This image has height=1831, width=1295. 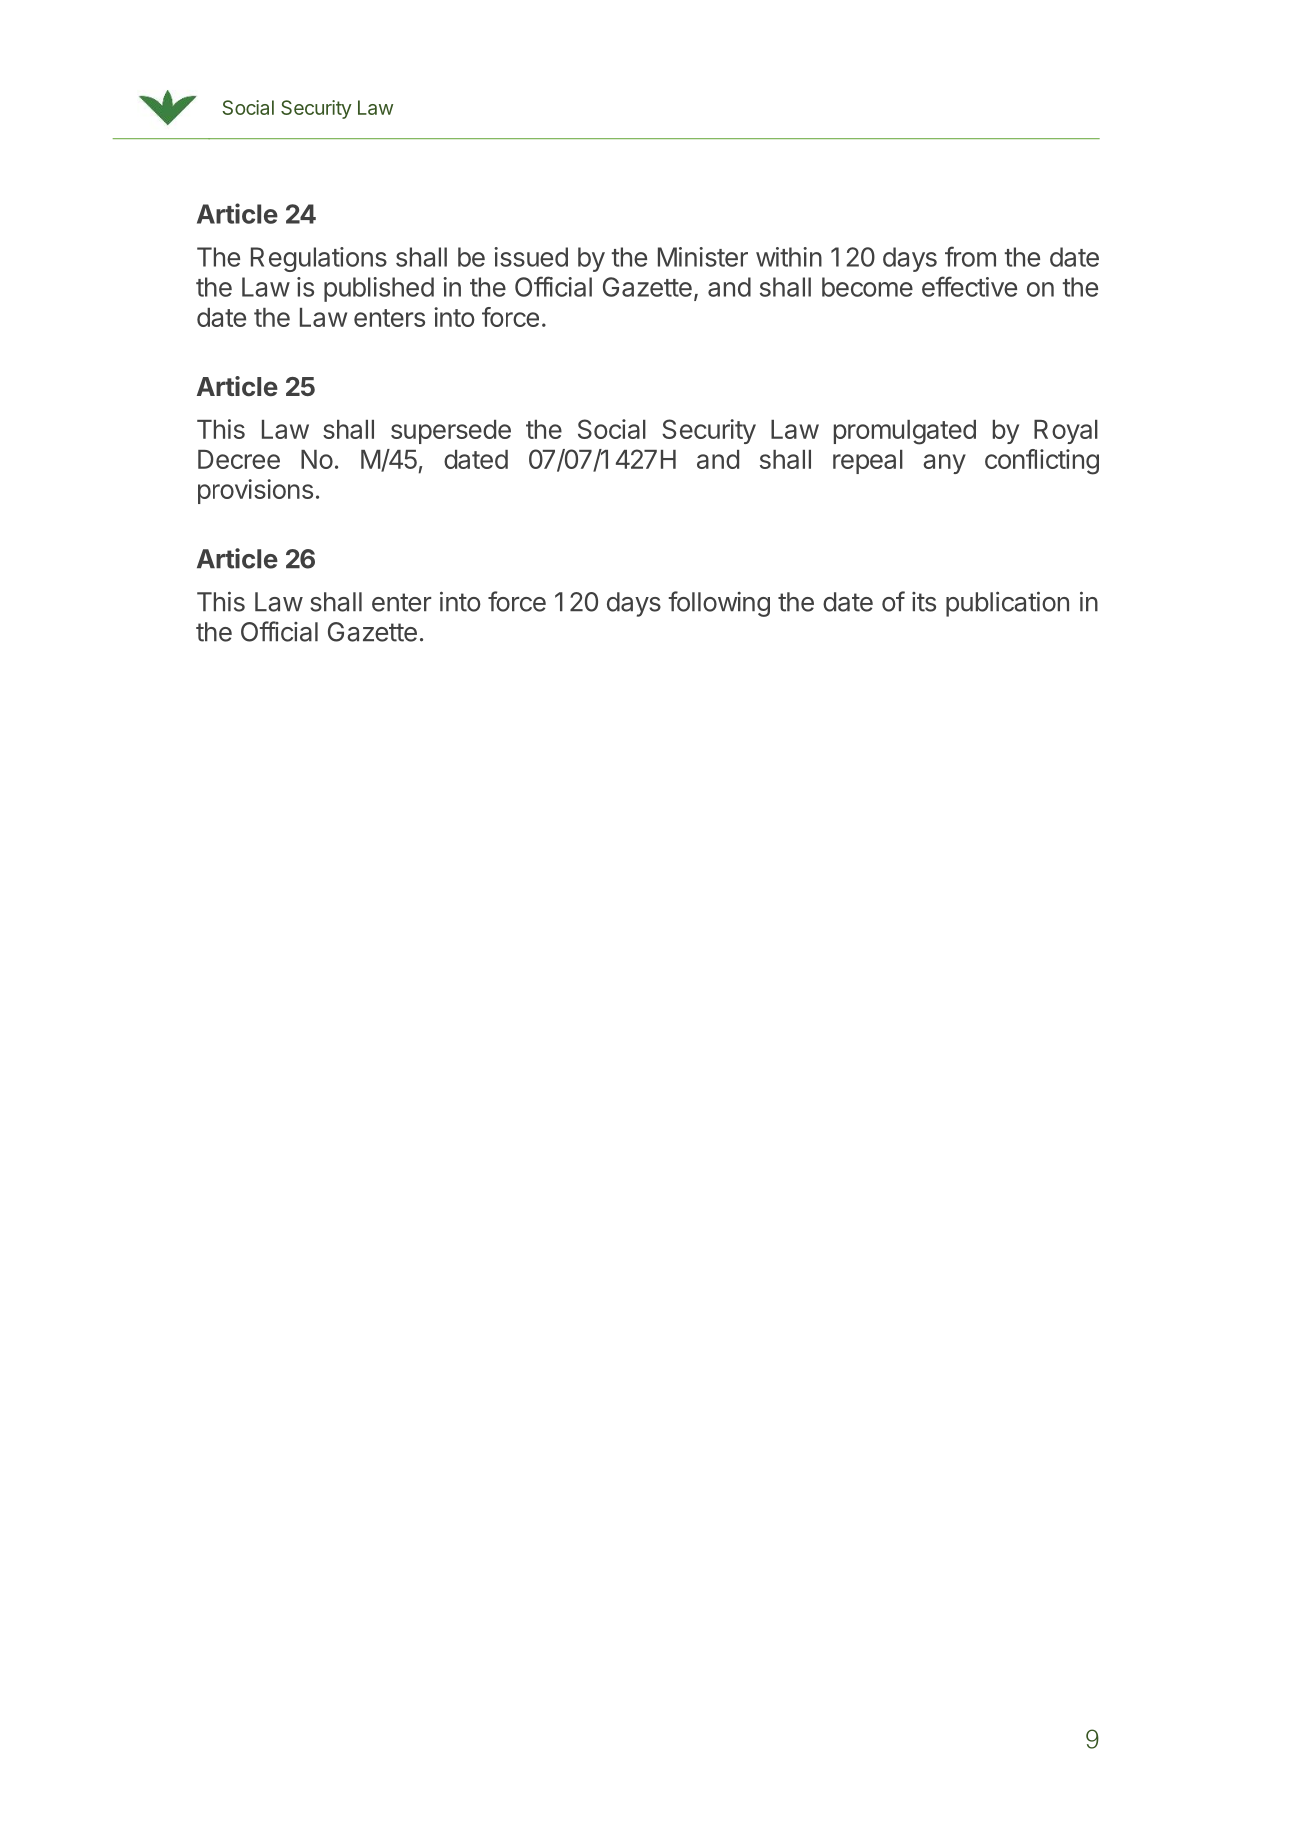 I want to click on Regulations, so click(x=319, y=259).
